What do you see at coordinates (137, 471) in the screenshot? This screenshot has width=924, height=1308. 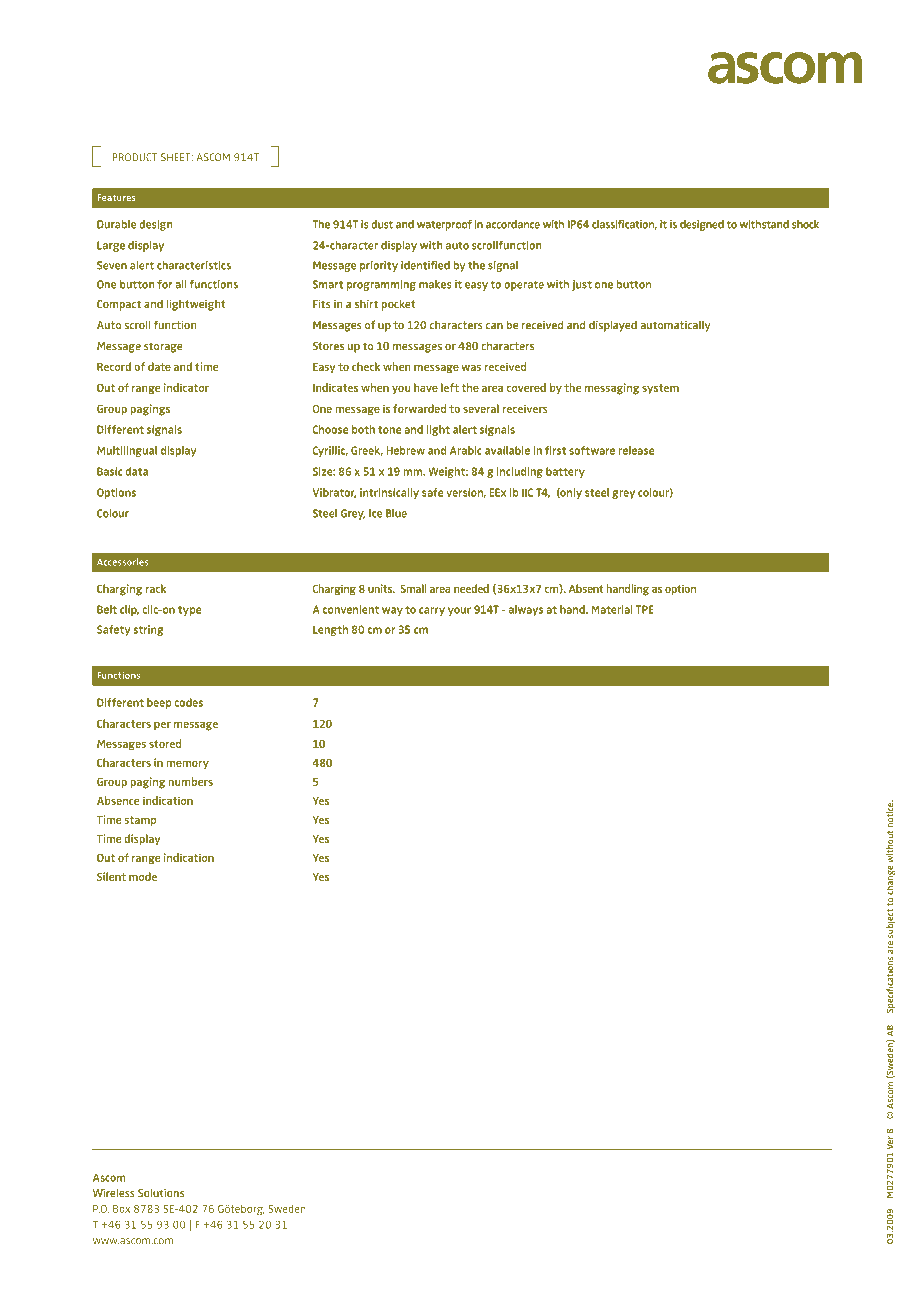 I see `data` at bounding box center [137, 471].
